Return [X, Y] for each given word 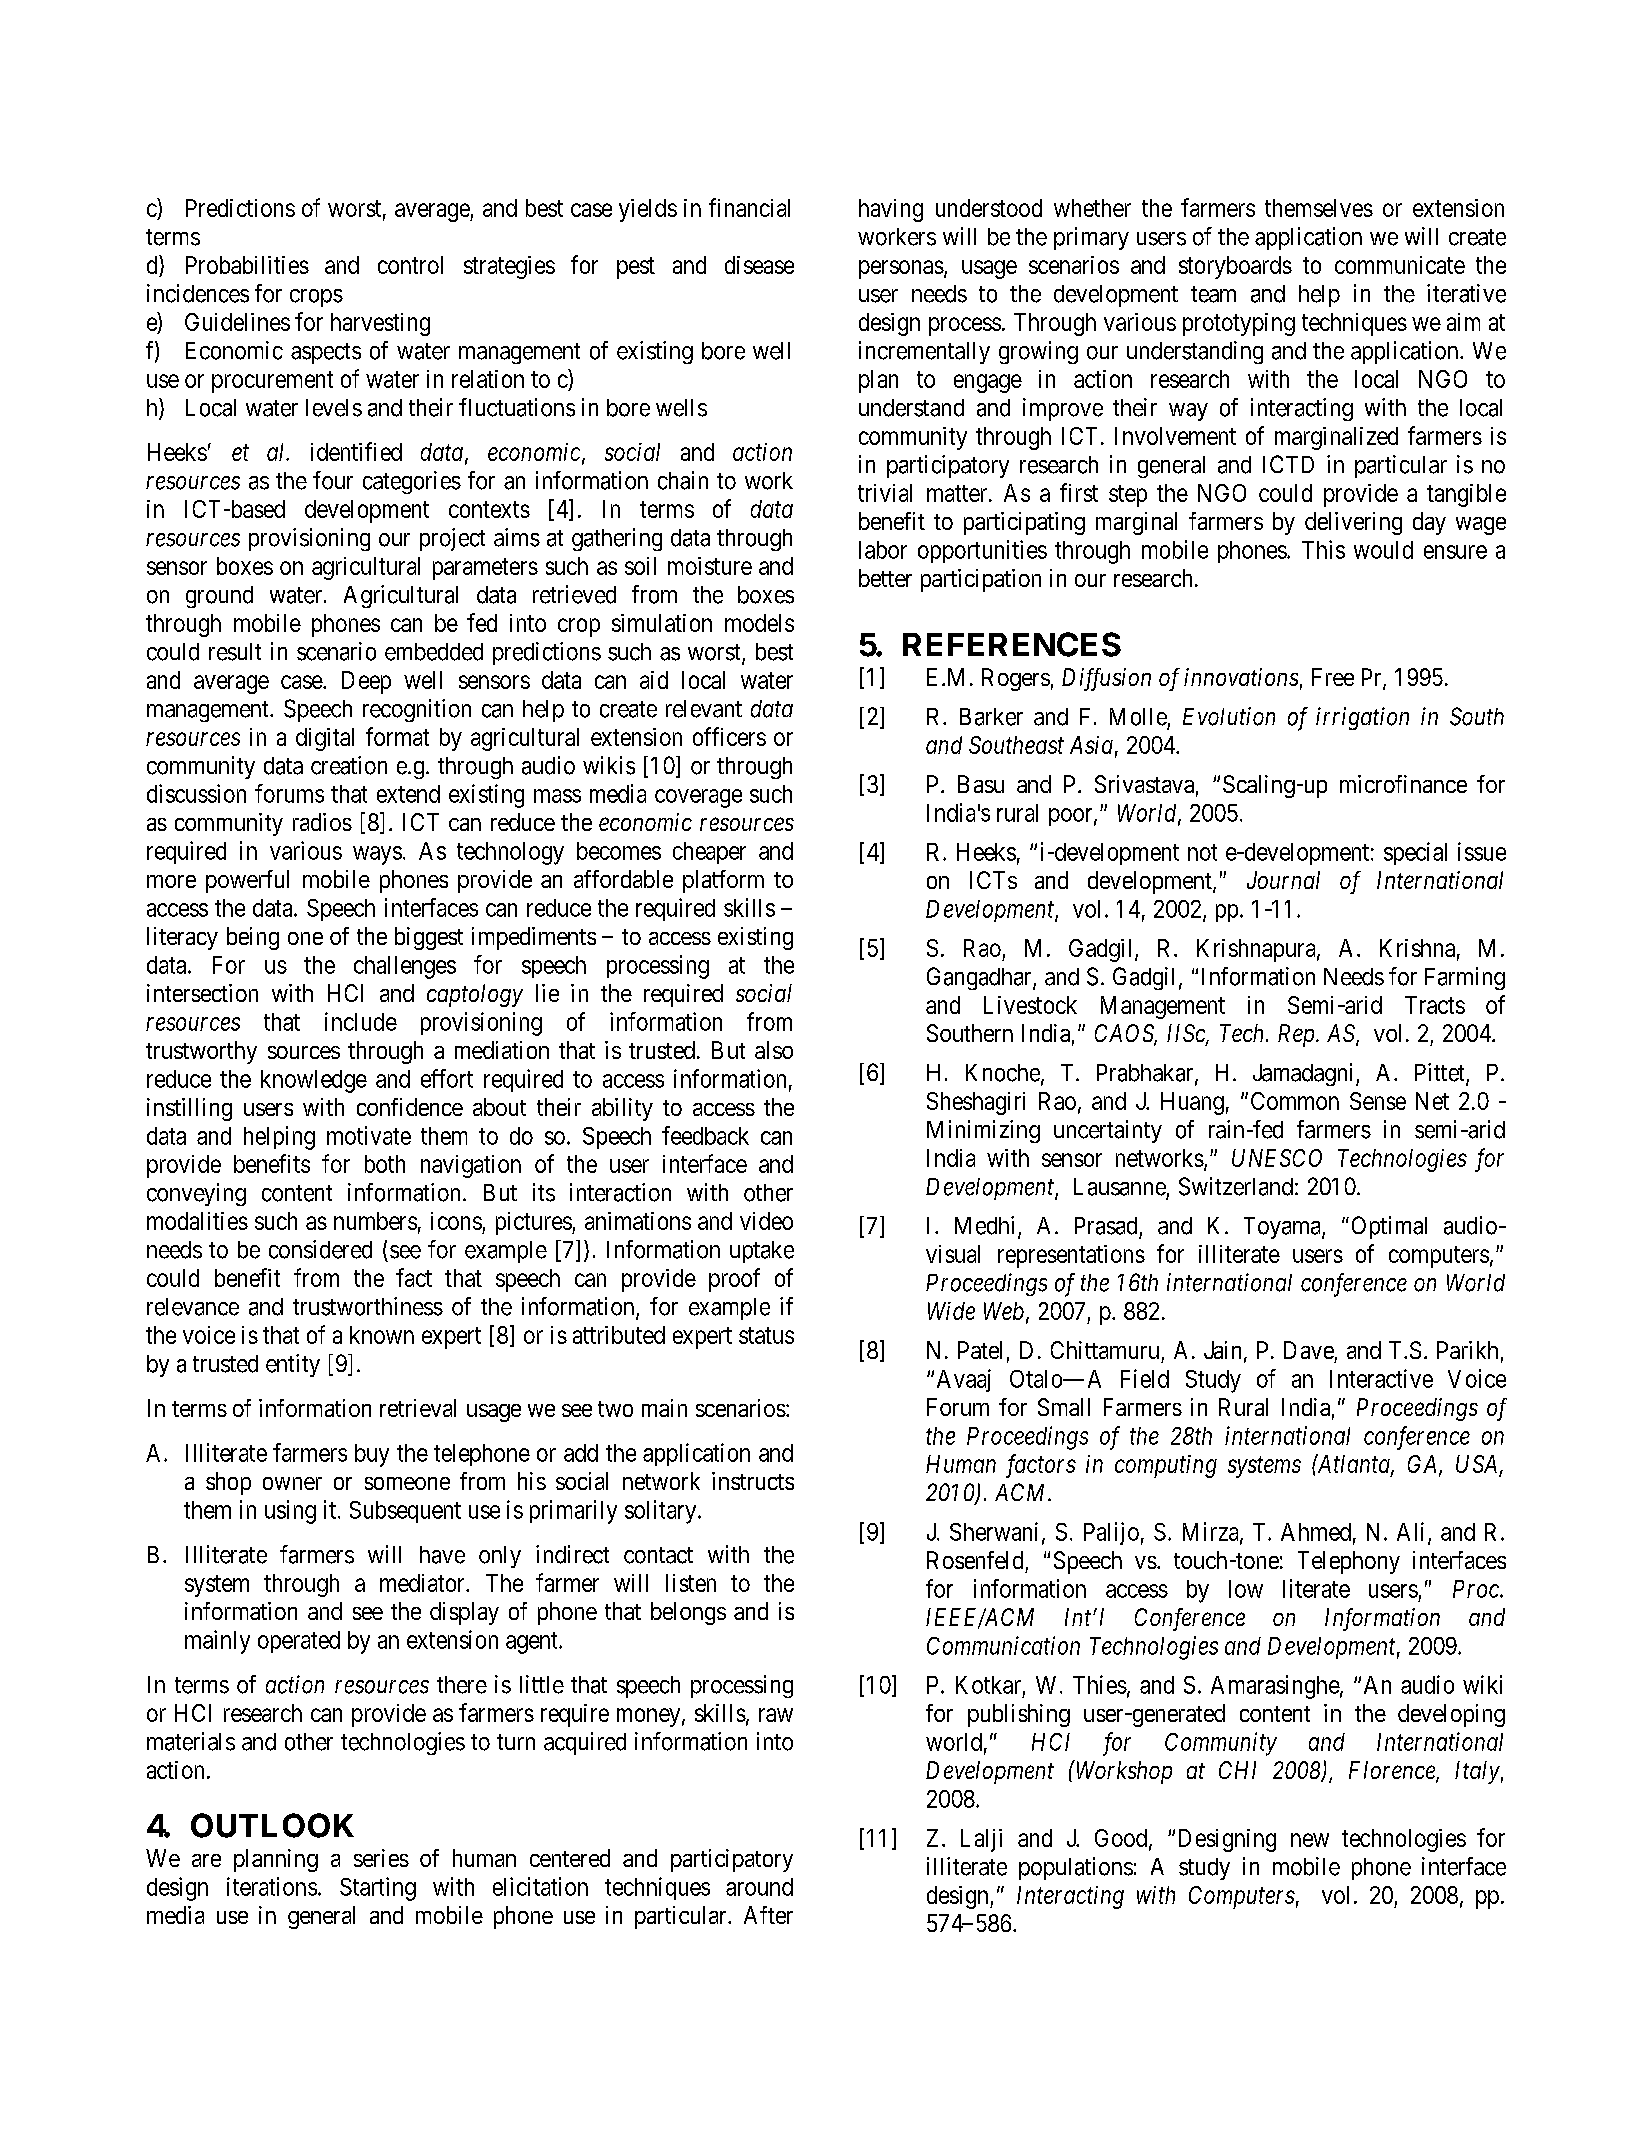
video [766, 1221]
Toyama [1283, 1228]
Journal [1283, 880]
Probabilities [247, 265]
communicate [1400, 265]
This [1323, 549]
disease [759, 265]
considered [320, 1249]
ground [219, 597]
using [290, 1512]
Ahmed [1316, 1532]
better [885, 578]
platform [723, 881]
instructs [753, 1481]
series [381, 1858]
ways [377, 855]
